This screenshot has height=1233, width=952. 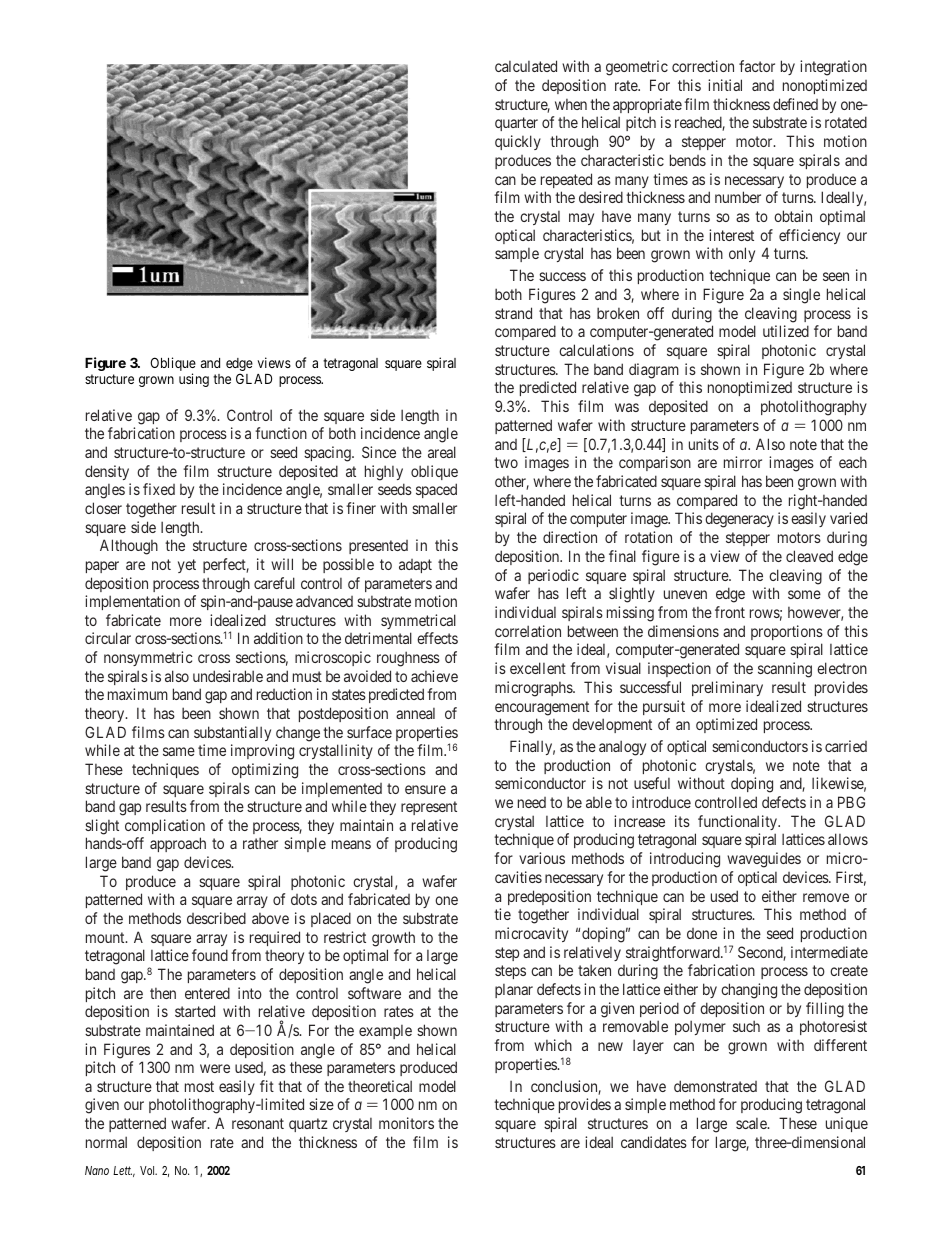 I want to click on calculated, so click(x=526, y=66).
